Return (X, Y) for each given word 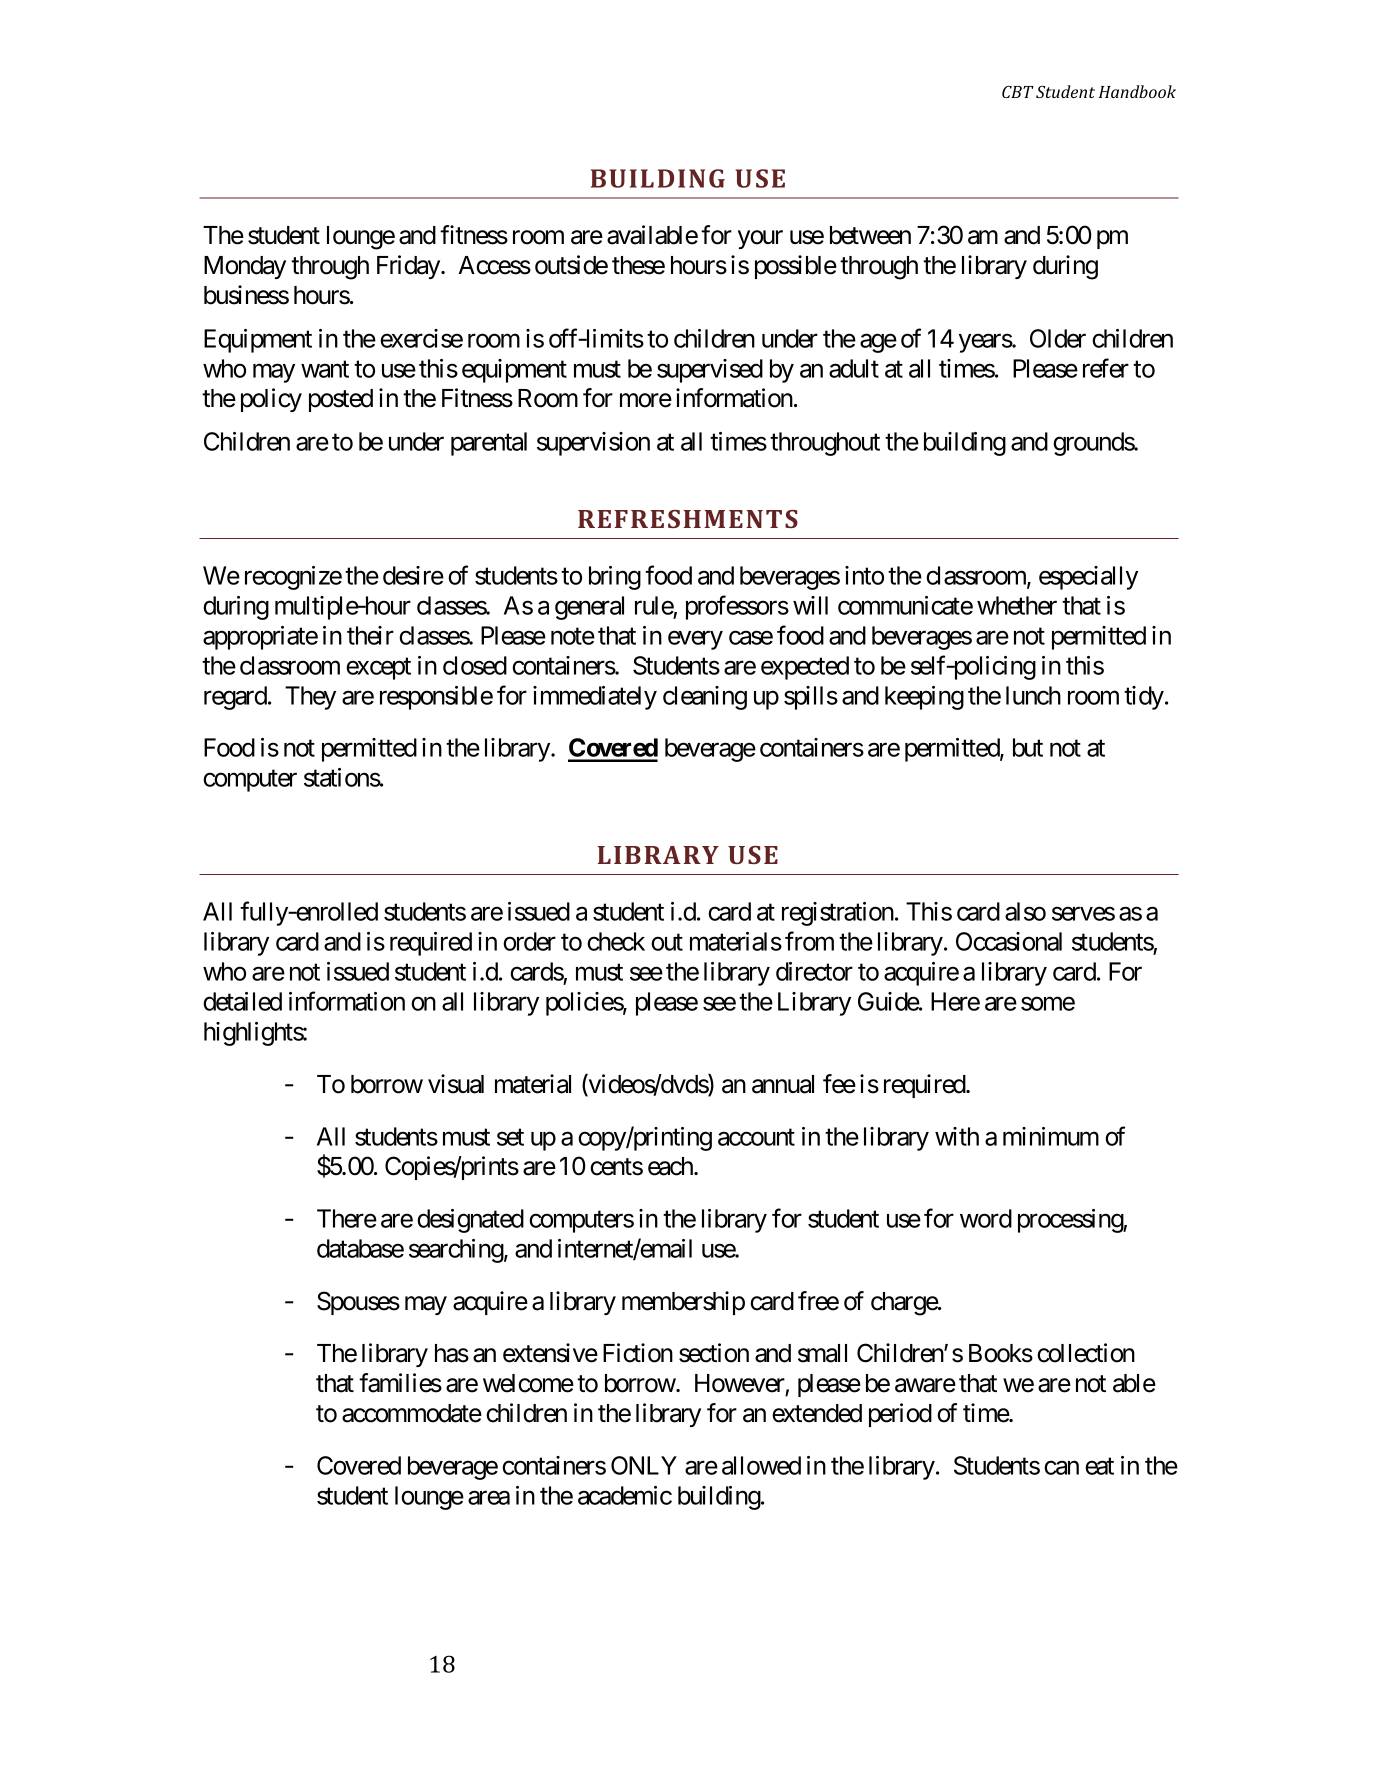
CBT (1018, 92)
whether (1017, 605)
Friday (408, 267)
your (760, 240)
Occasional (1009, 941)
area (489, 1498)
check (616, 941)
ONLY (644, 1465)
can (1061, 1468)
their (370, 635)
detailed (242, 1001)
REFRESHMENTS (688, 519)
